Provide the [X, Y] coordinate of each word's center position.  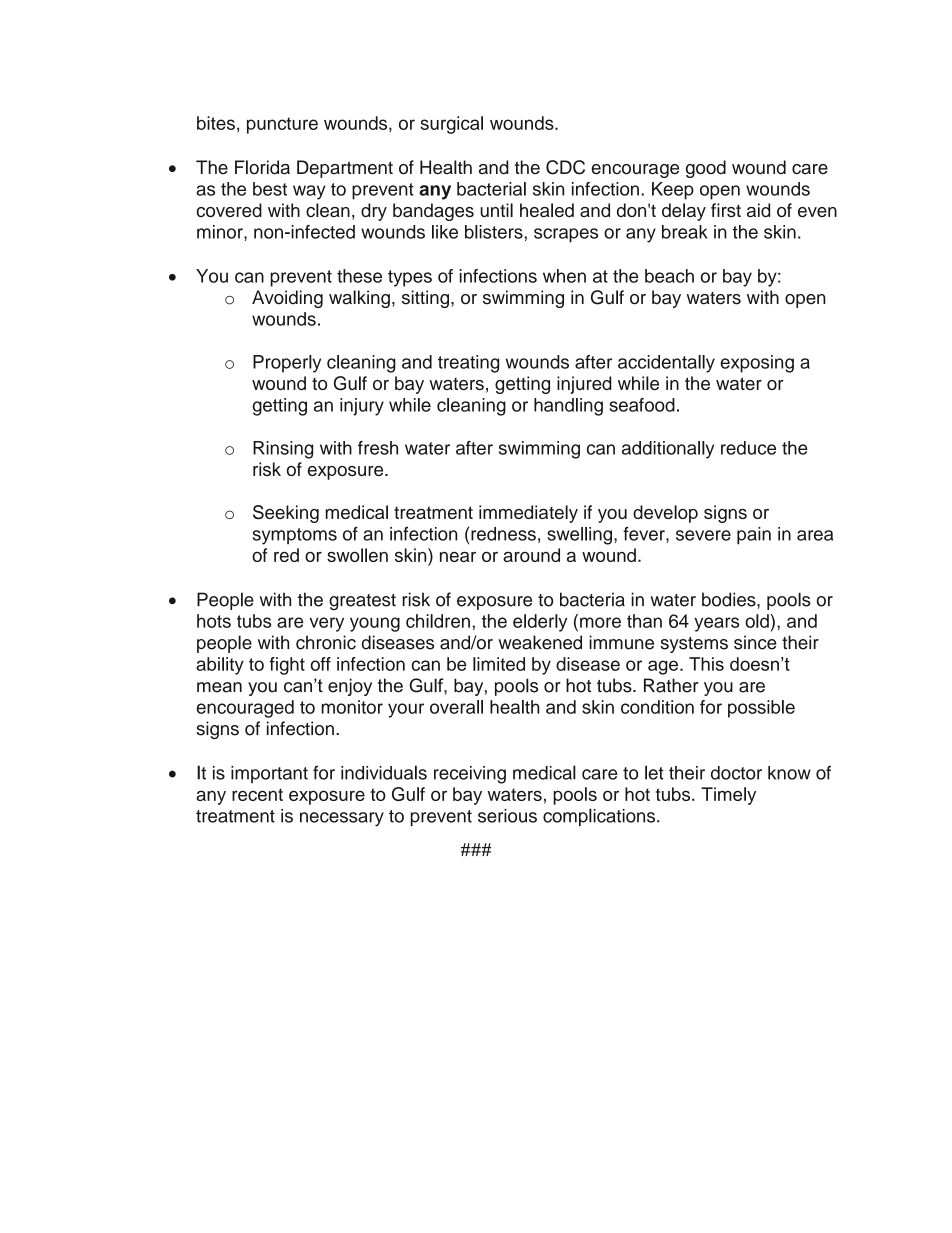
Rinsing [283, 450]
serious [507, 816]
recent [257, 794]
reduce [748, 448]
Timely [728, 796]
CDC [565, 167]
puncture [282, 125]
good [706, 169]
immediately [528, 514]
